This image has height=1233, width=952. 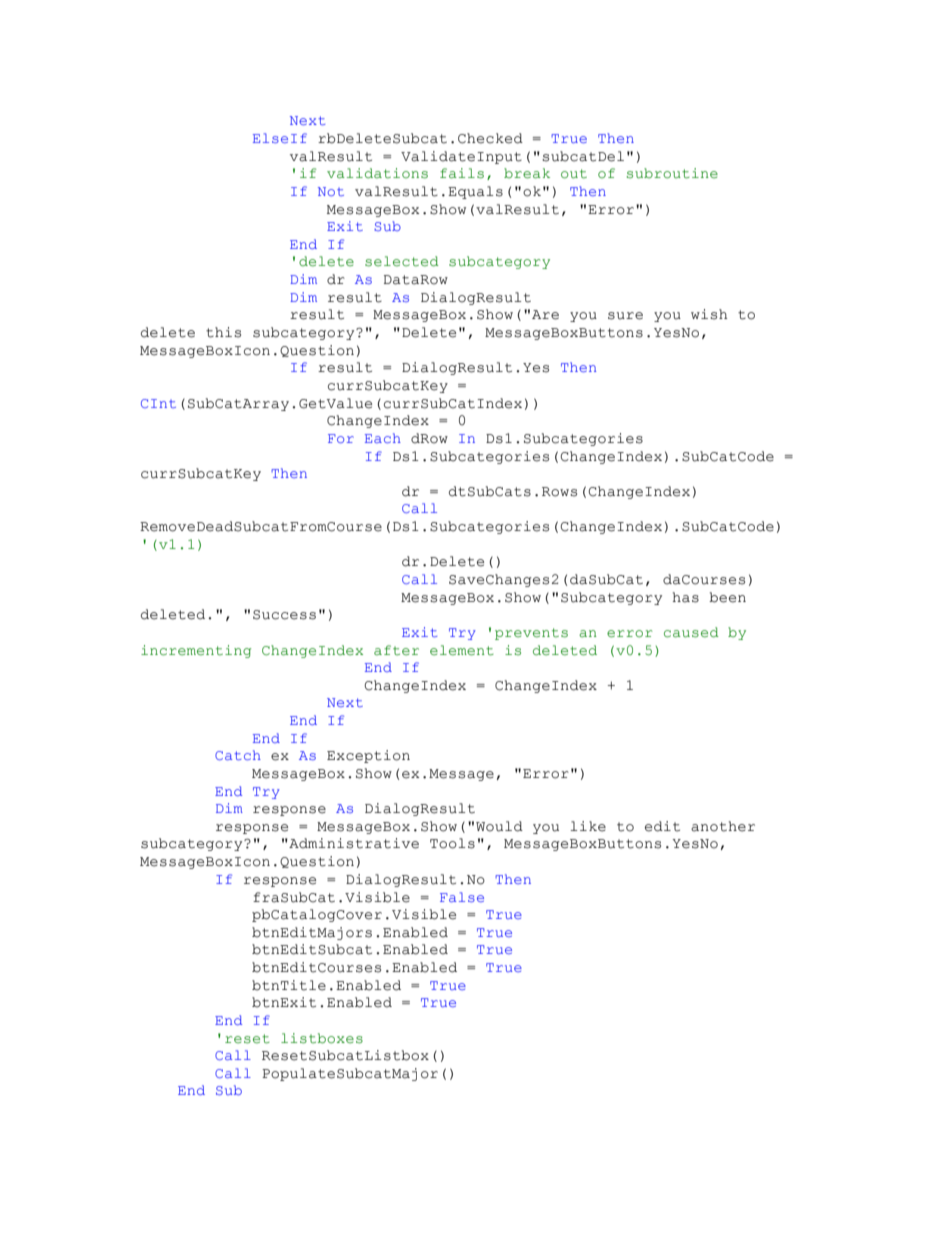 I want to click on prevents, so click(x=531, y=634).
